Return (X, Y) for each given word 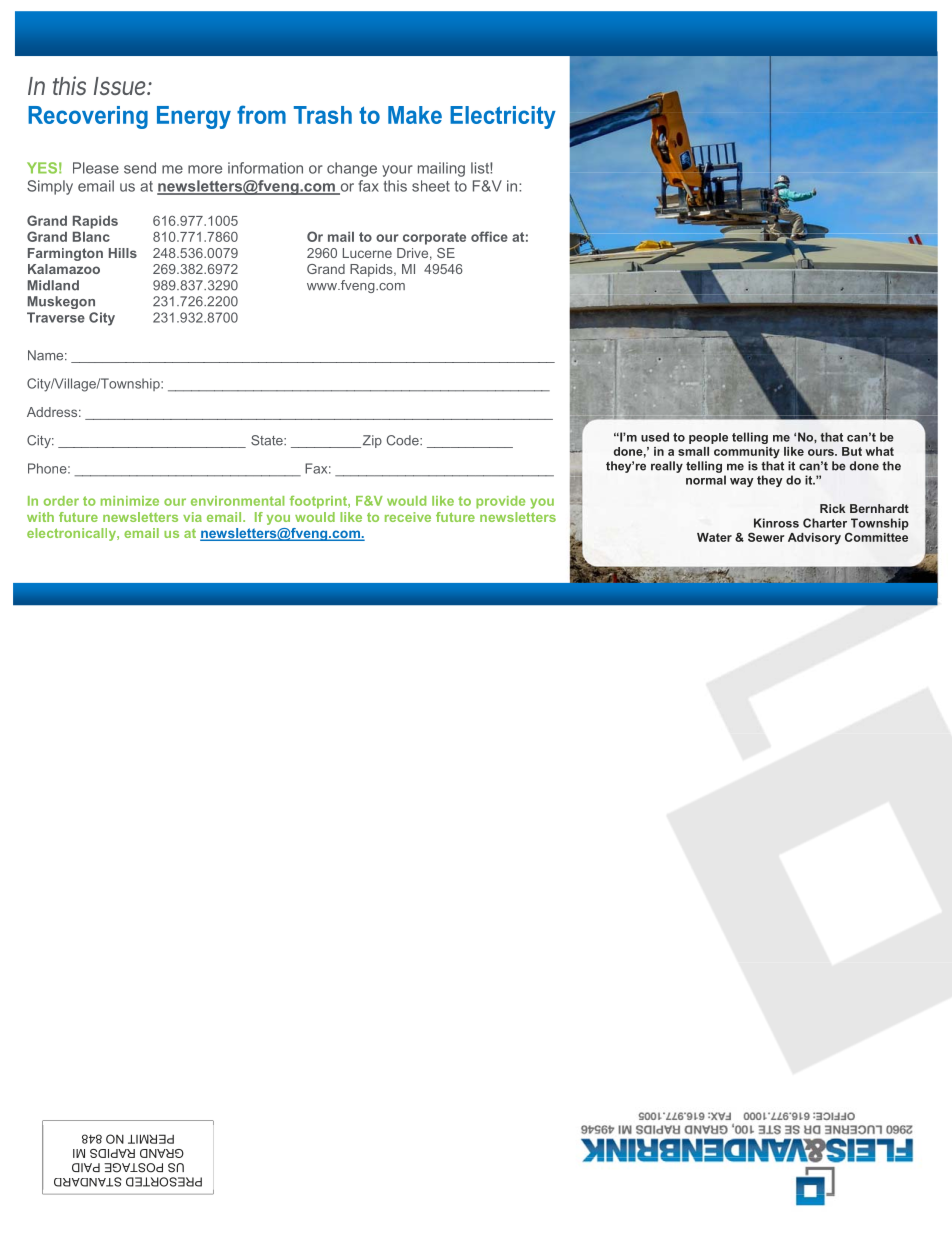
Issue (121, 86)
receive (408, 517)
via (192, 517)
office (489, 236)
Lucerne (367, 253)
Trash (323, 115)
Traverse (56, 317)
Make (415, 115)
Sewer (766, 537)
